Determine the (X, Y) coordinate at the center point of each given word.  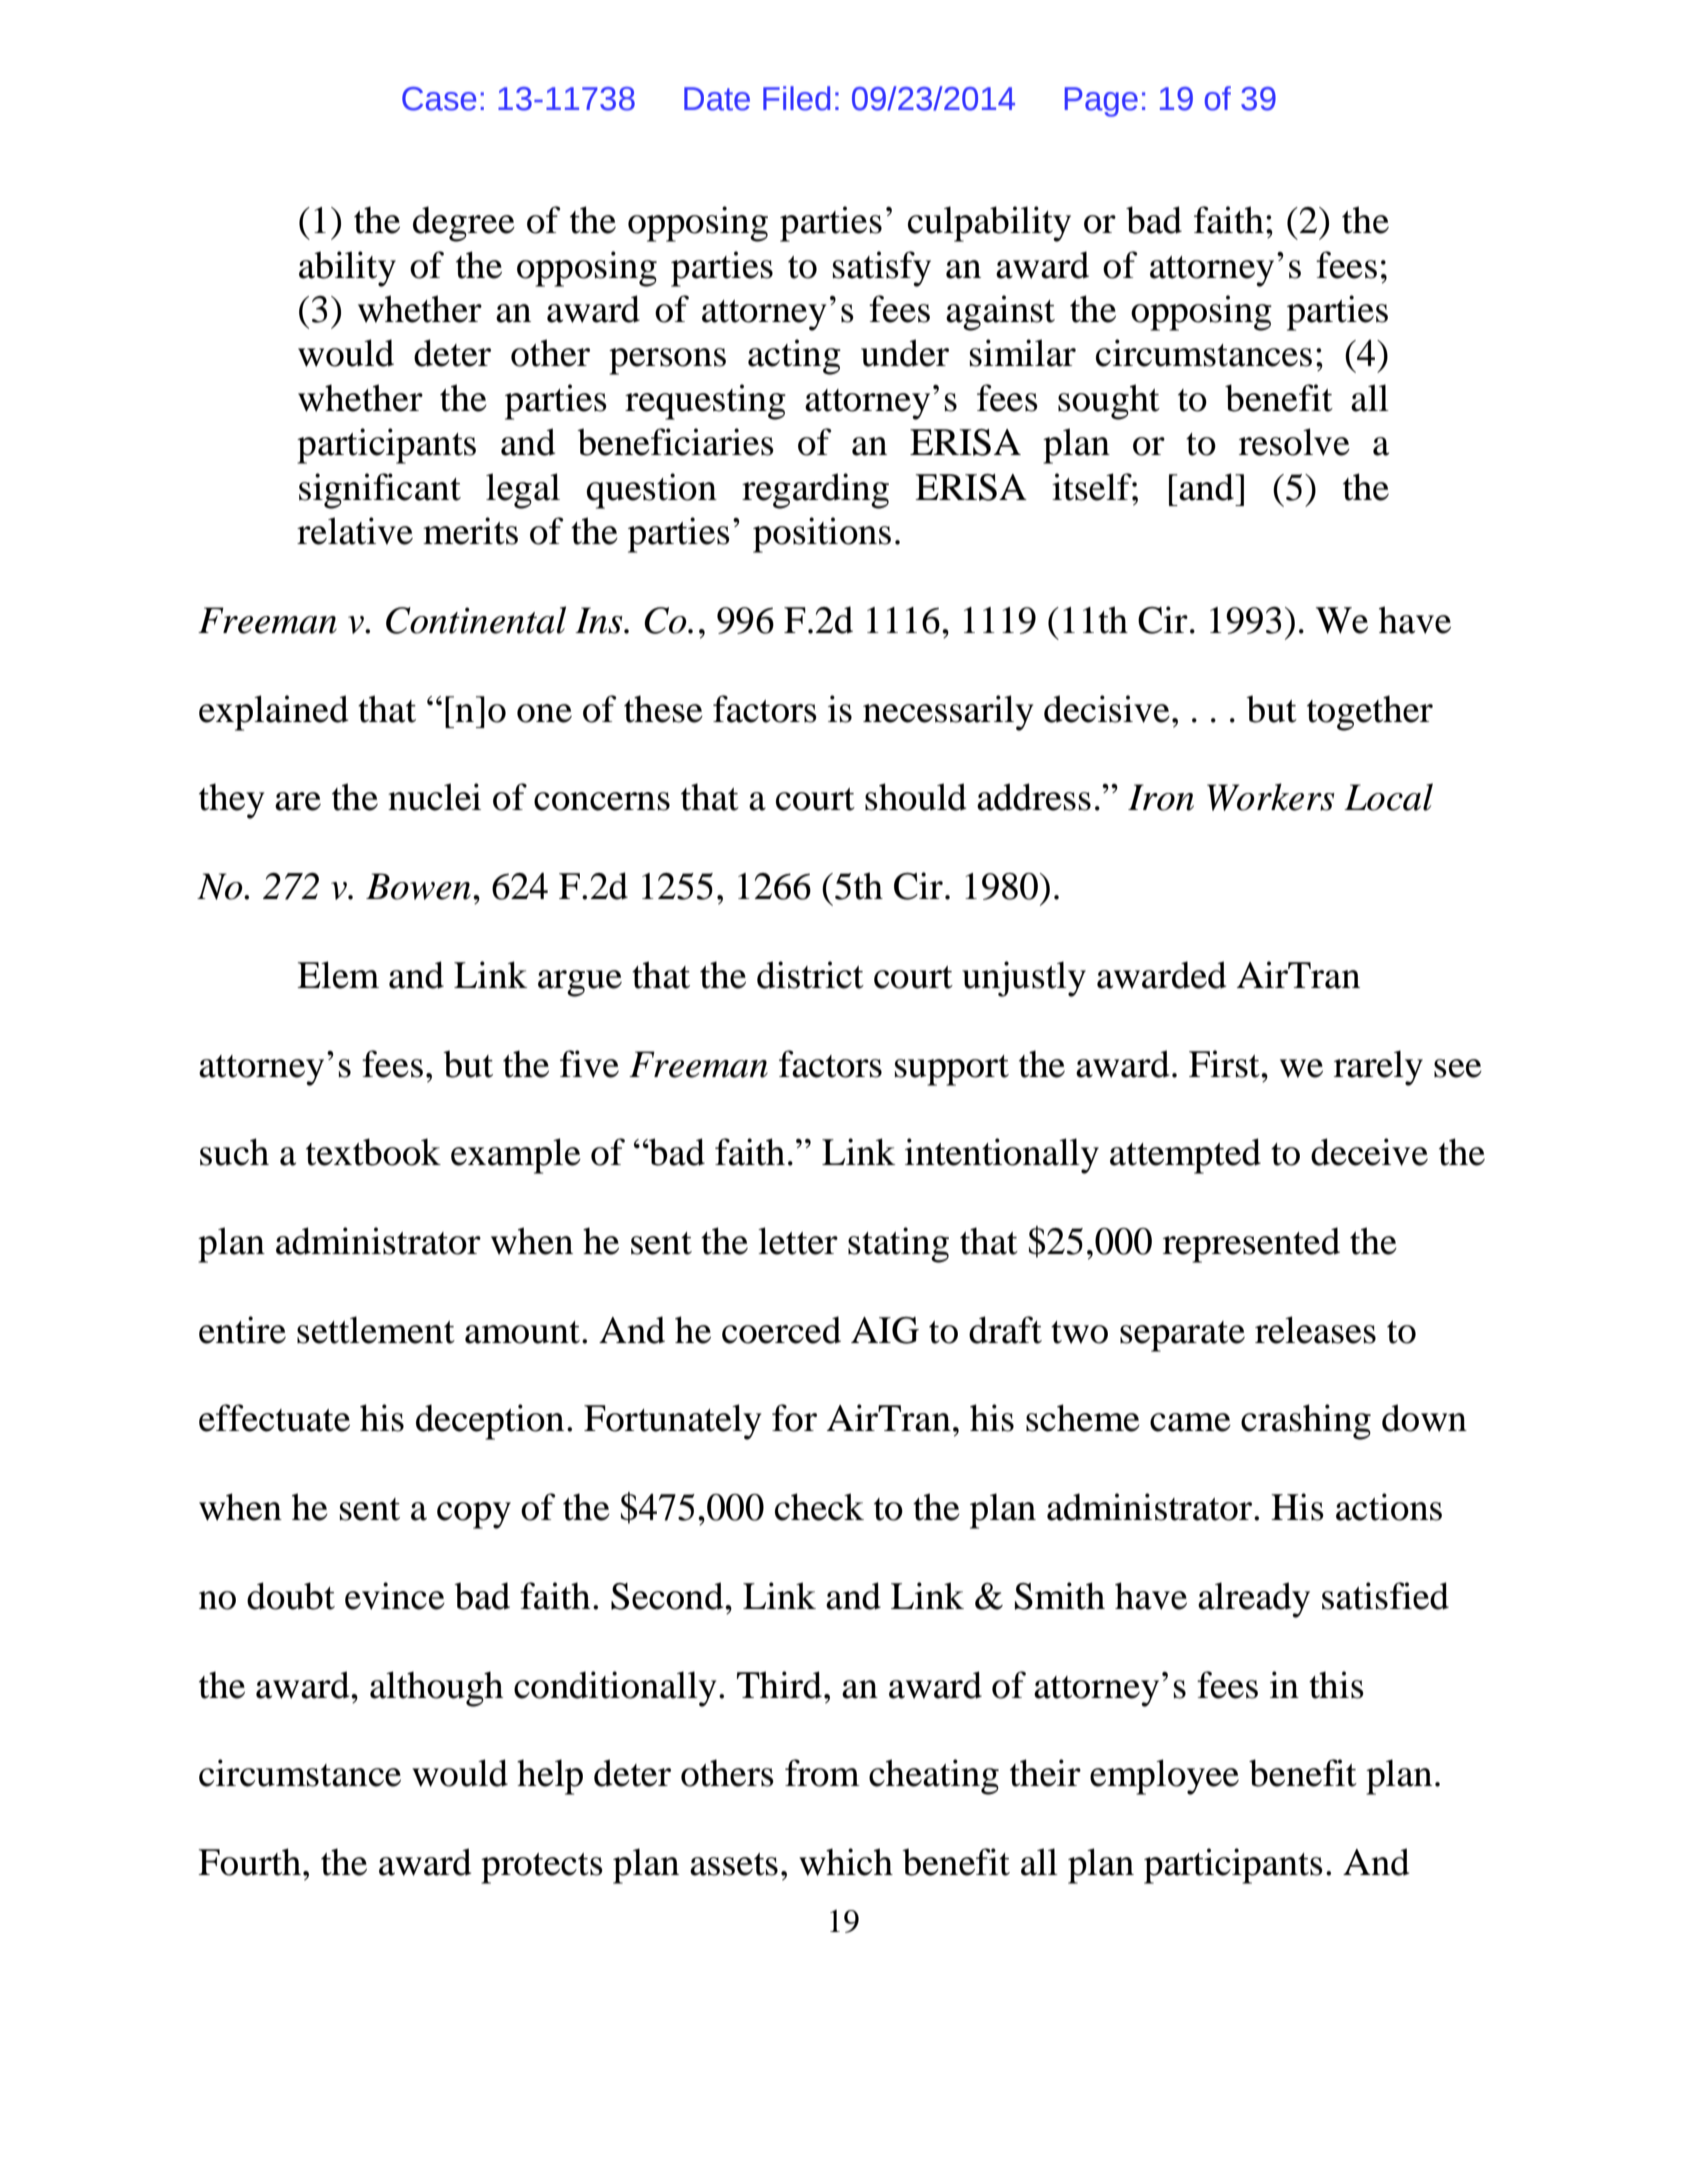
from (822, 1773)
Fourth (249, 1862)
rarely (1378, 1068)
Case (439, 99)
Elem (338, 975)
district (810, 975)
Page (1101, 102)
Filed (796, 98)
